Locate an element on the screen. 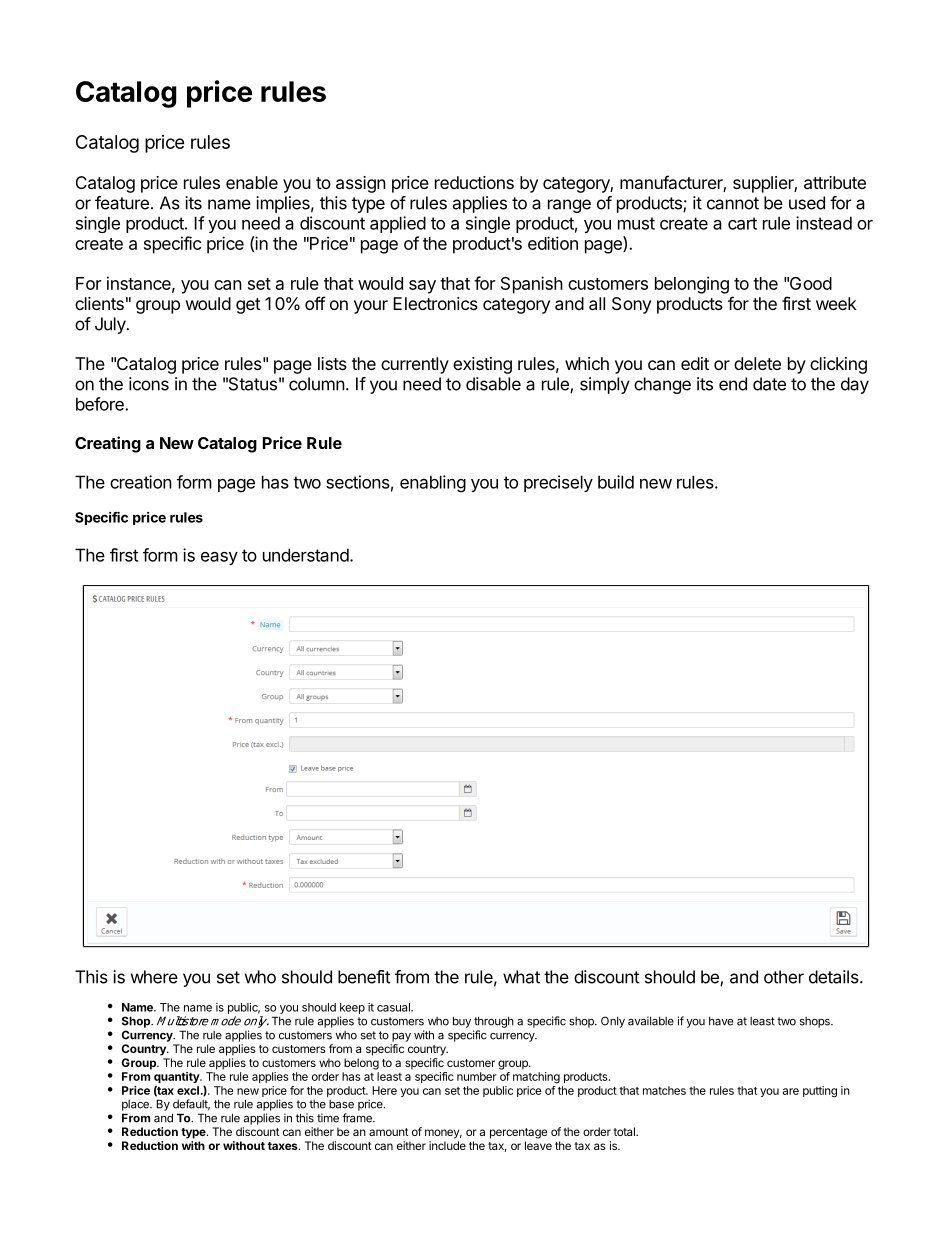 This screenshot has height=1233, width=952. other is located at coordinates (784, 977).
